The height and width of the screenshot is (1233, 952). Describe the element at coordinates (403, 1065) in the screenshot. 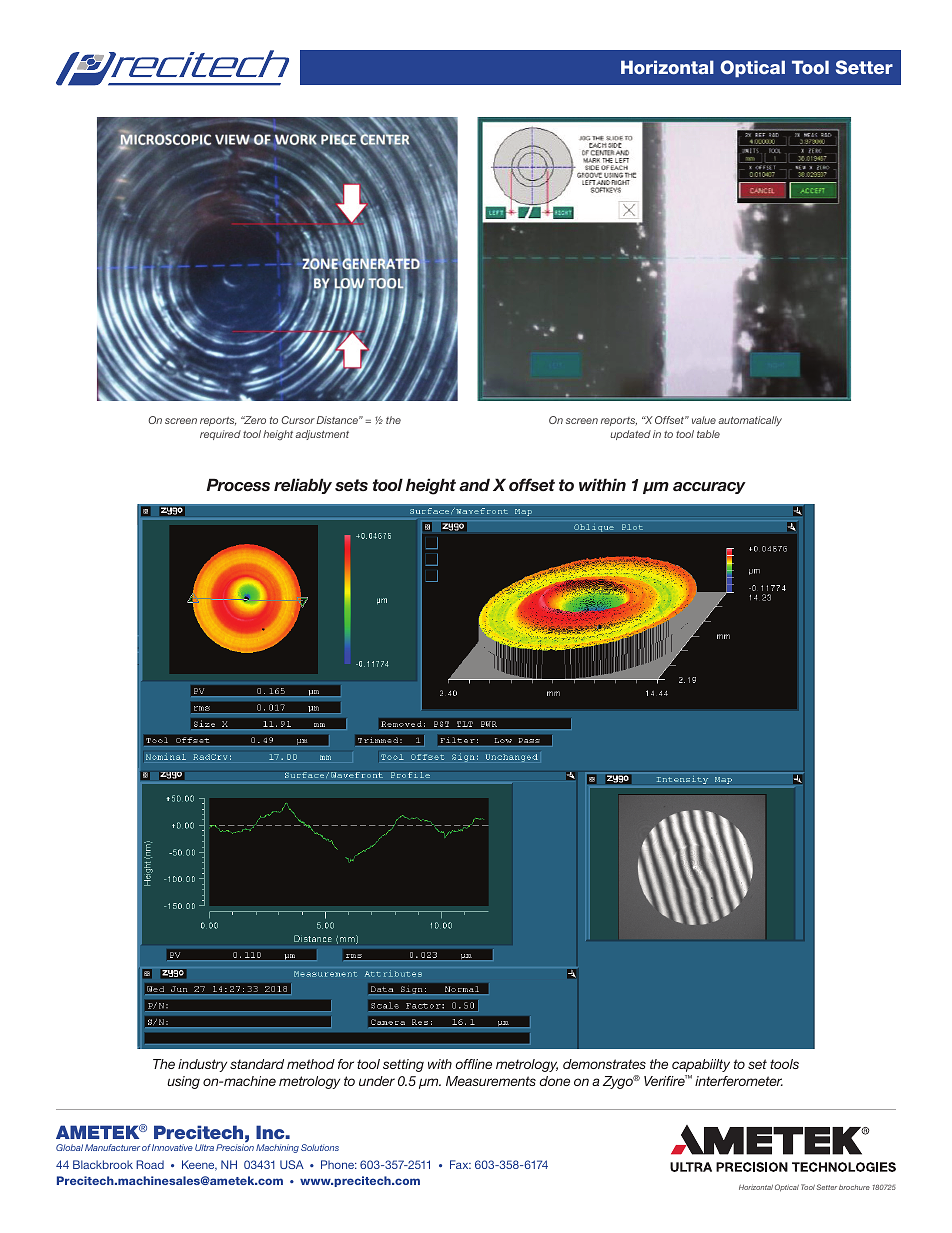

I see `setting` at that location.
